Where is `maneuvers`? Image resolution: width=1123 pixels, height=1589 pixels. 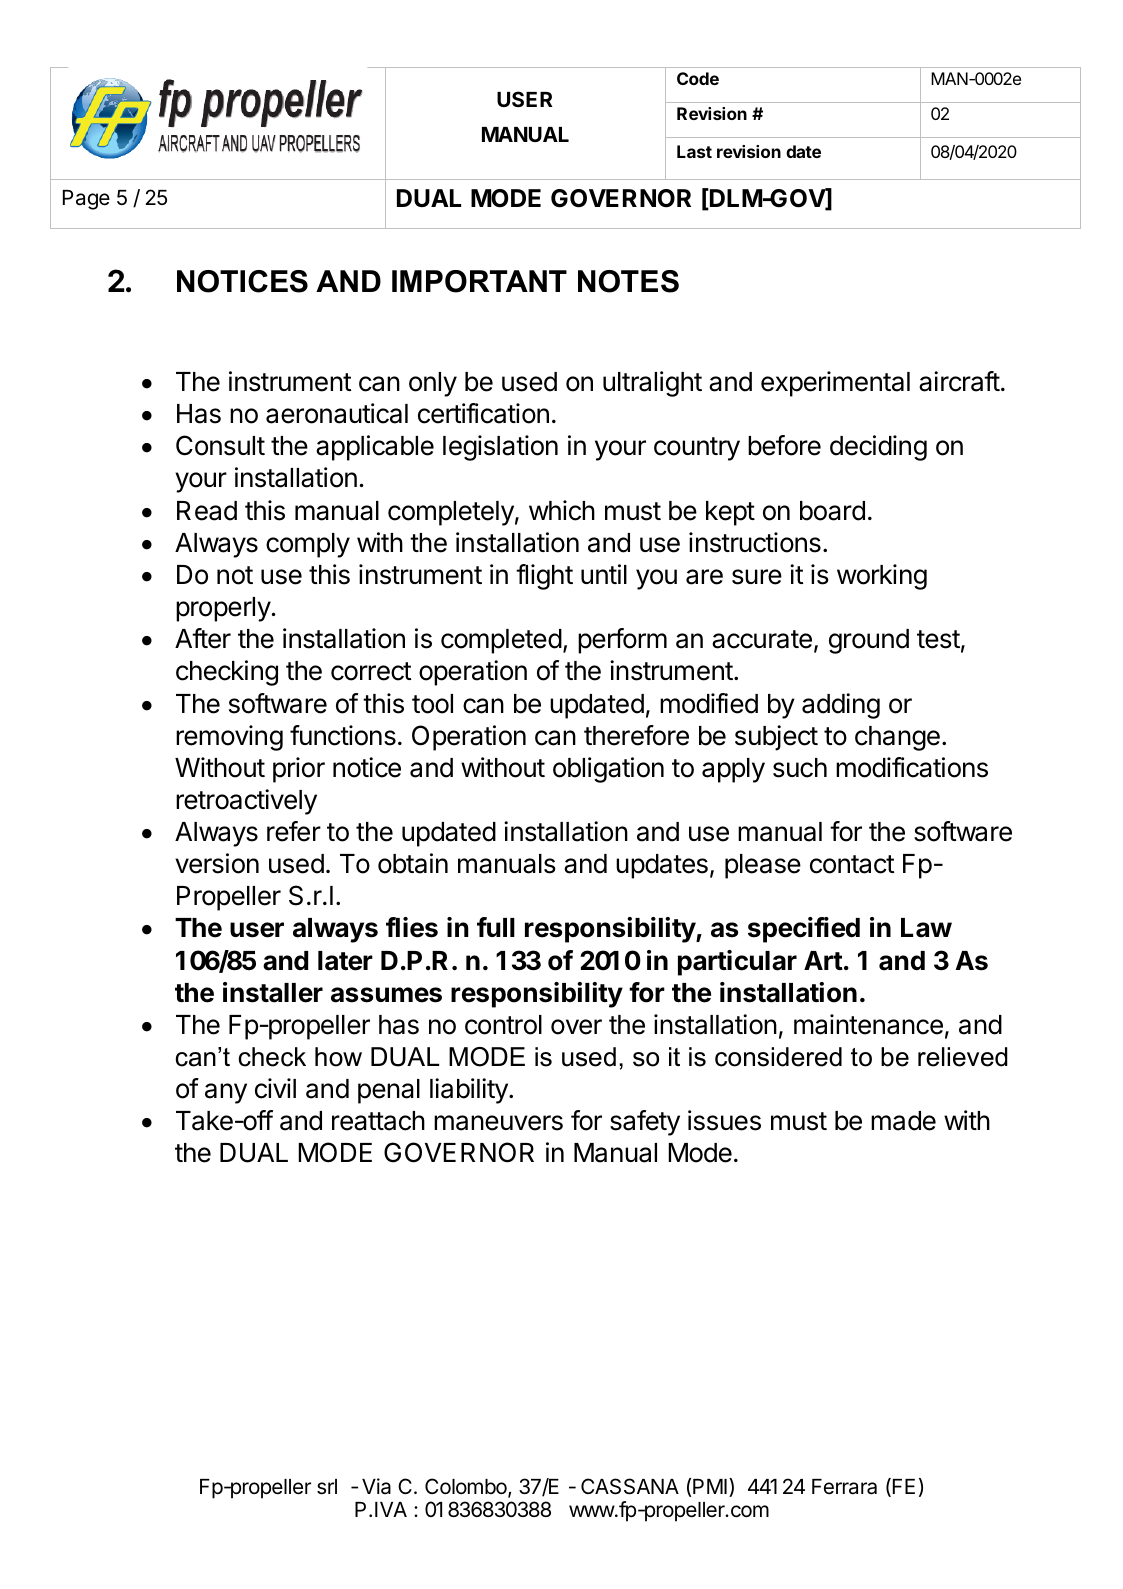 maneuvers is located at coordinates (498, 1123).
